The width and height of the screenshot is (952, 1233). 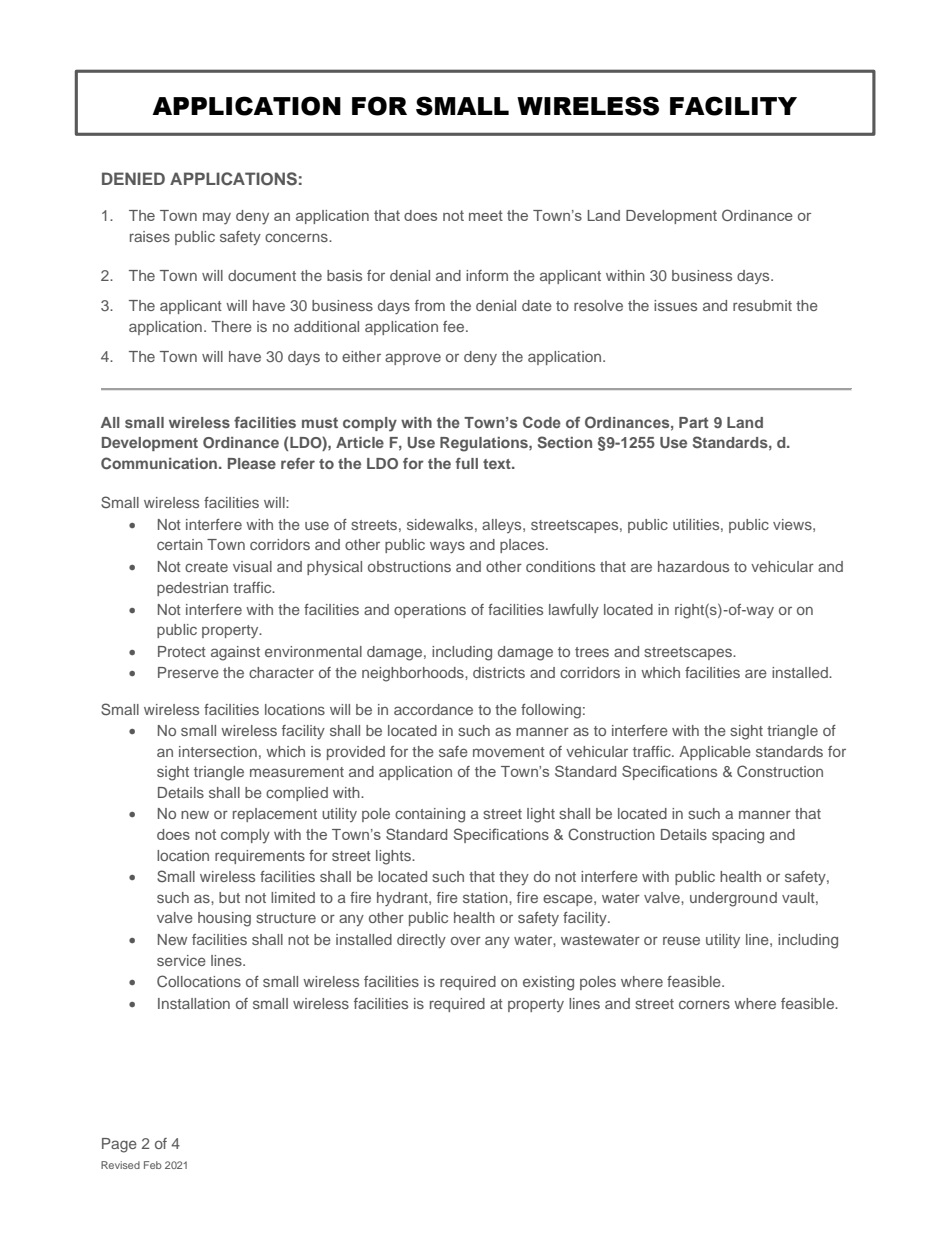 What do you see at coordinates (693, 566) in the screenshot?
I see `hazardous` at bounding box center [693, 566].
